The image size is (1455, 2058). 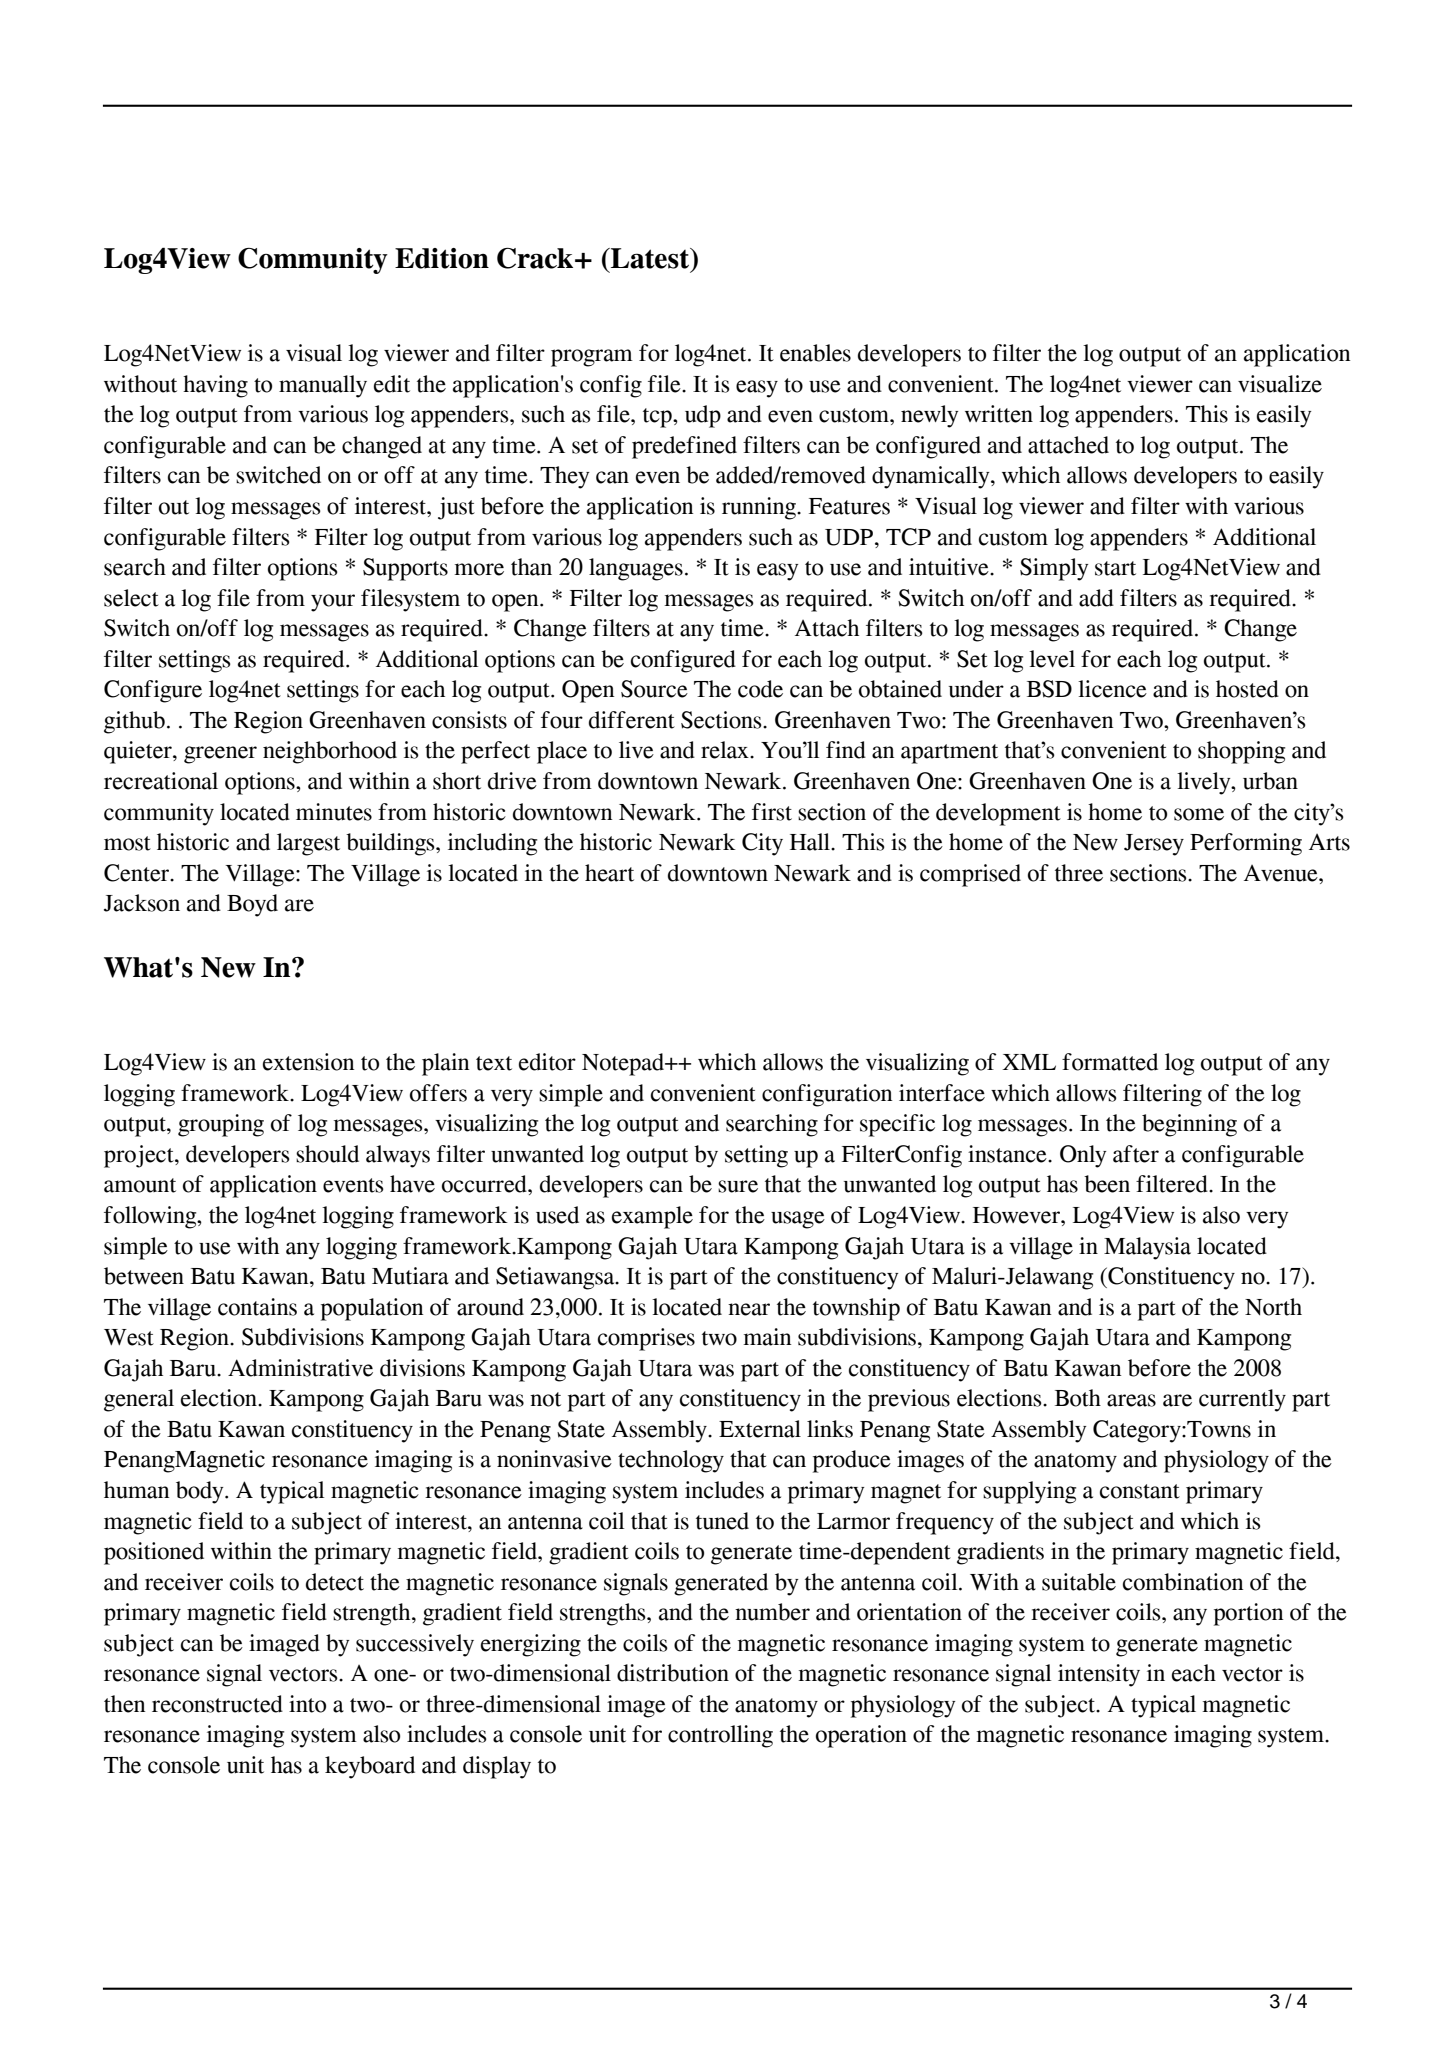 What do you see at coordinates (215, 386) in the document?
I see `having` at bounding box center [215, 386].
